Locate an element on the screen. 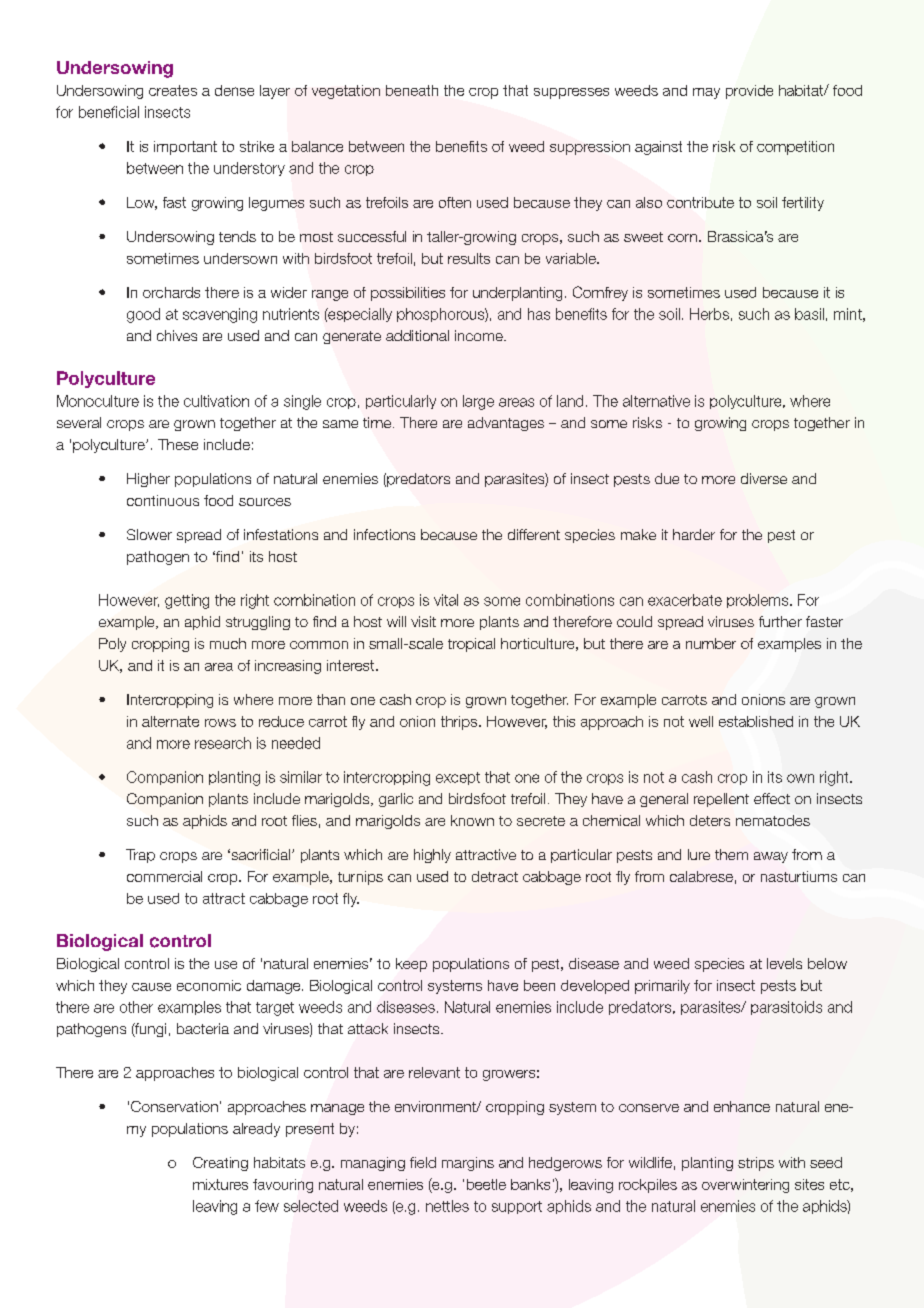 The image size is (924, 1308). tropical is located at coordinates (471, 645).
